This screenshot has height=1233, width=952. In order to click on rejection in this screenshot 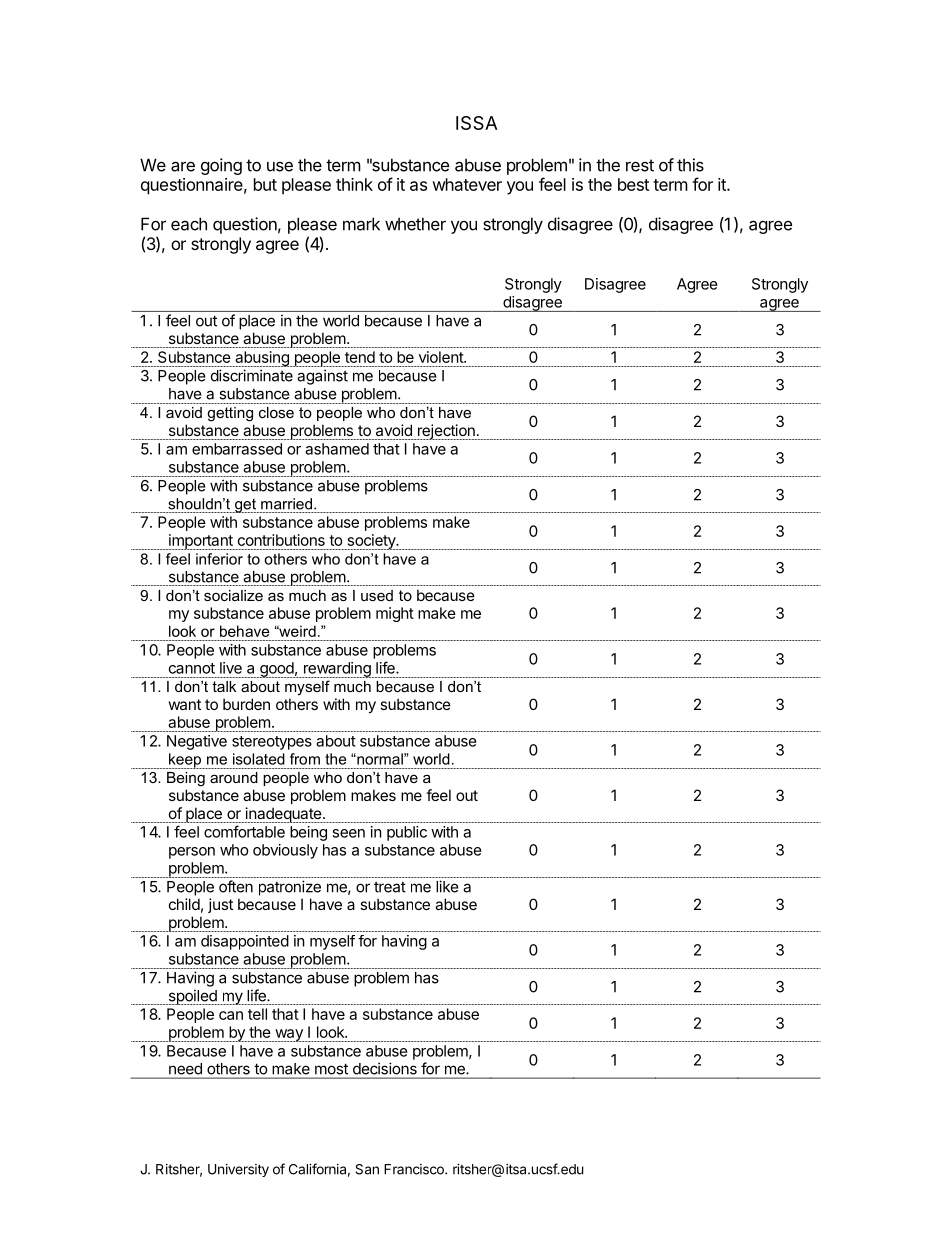, I will do `click(446, 432)`.
